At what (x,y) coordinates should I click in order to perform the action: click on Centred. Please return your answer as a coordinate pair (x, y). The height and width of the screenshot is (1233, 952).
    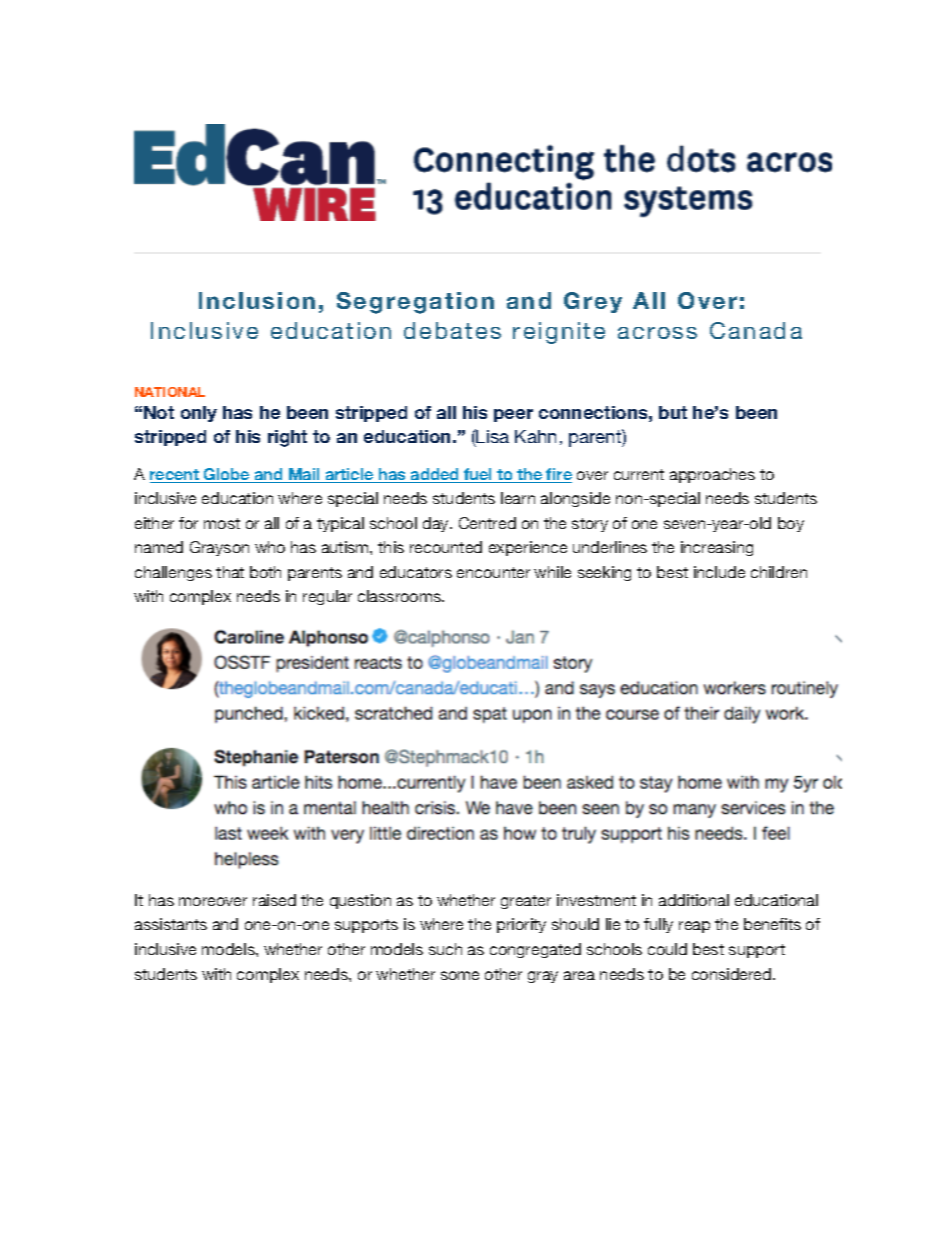
    Looking at the image, I should click on (487, 523).
